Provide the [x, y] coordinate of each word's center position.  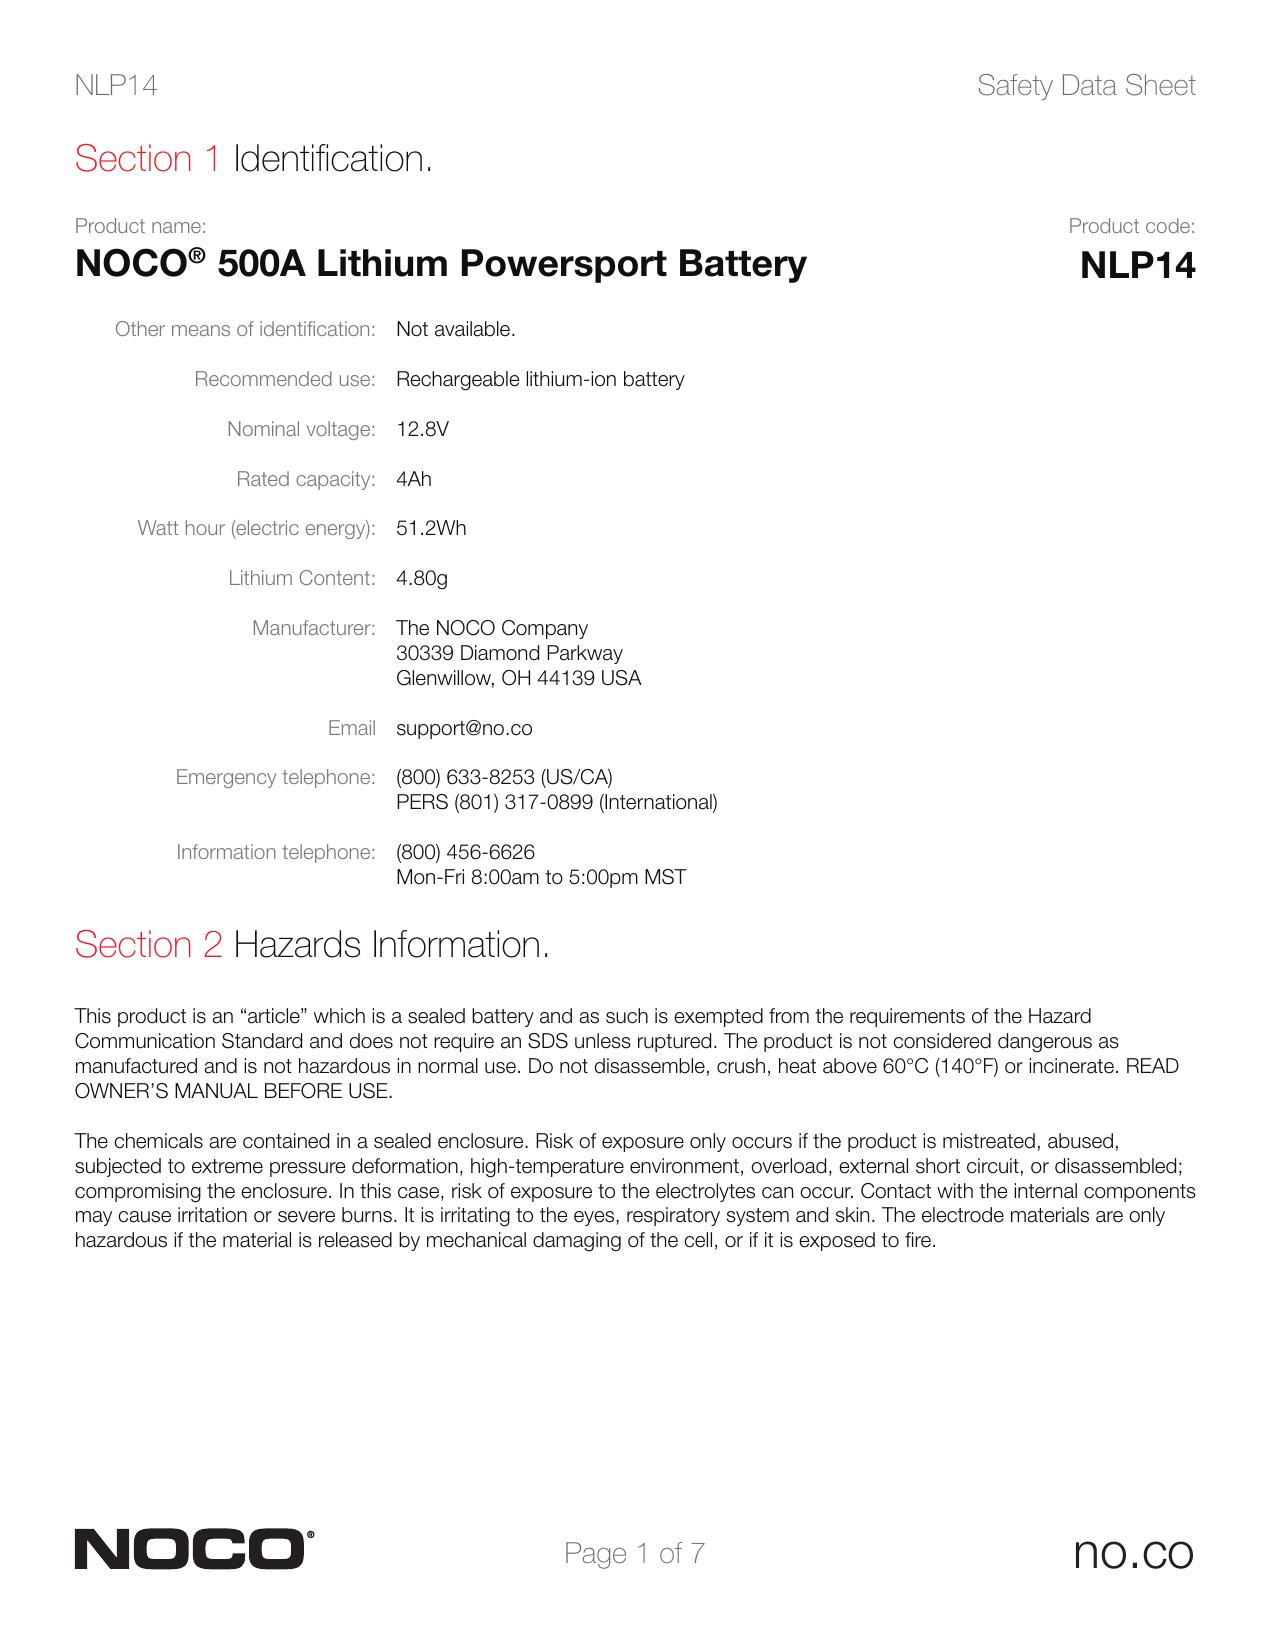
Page [596, 1555]
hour [205, 527]
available [474, 329]
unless [603, 1041]
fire [919, 1240]
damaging [577, 1242]
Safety [1016, 87]
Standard [262, 1041]
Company [545, 629]
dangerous [1045, 1043]
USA [622, 678]
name [176, 227]
